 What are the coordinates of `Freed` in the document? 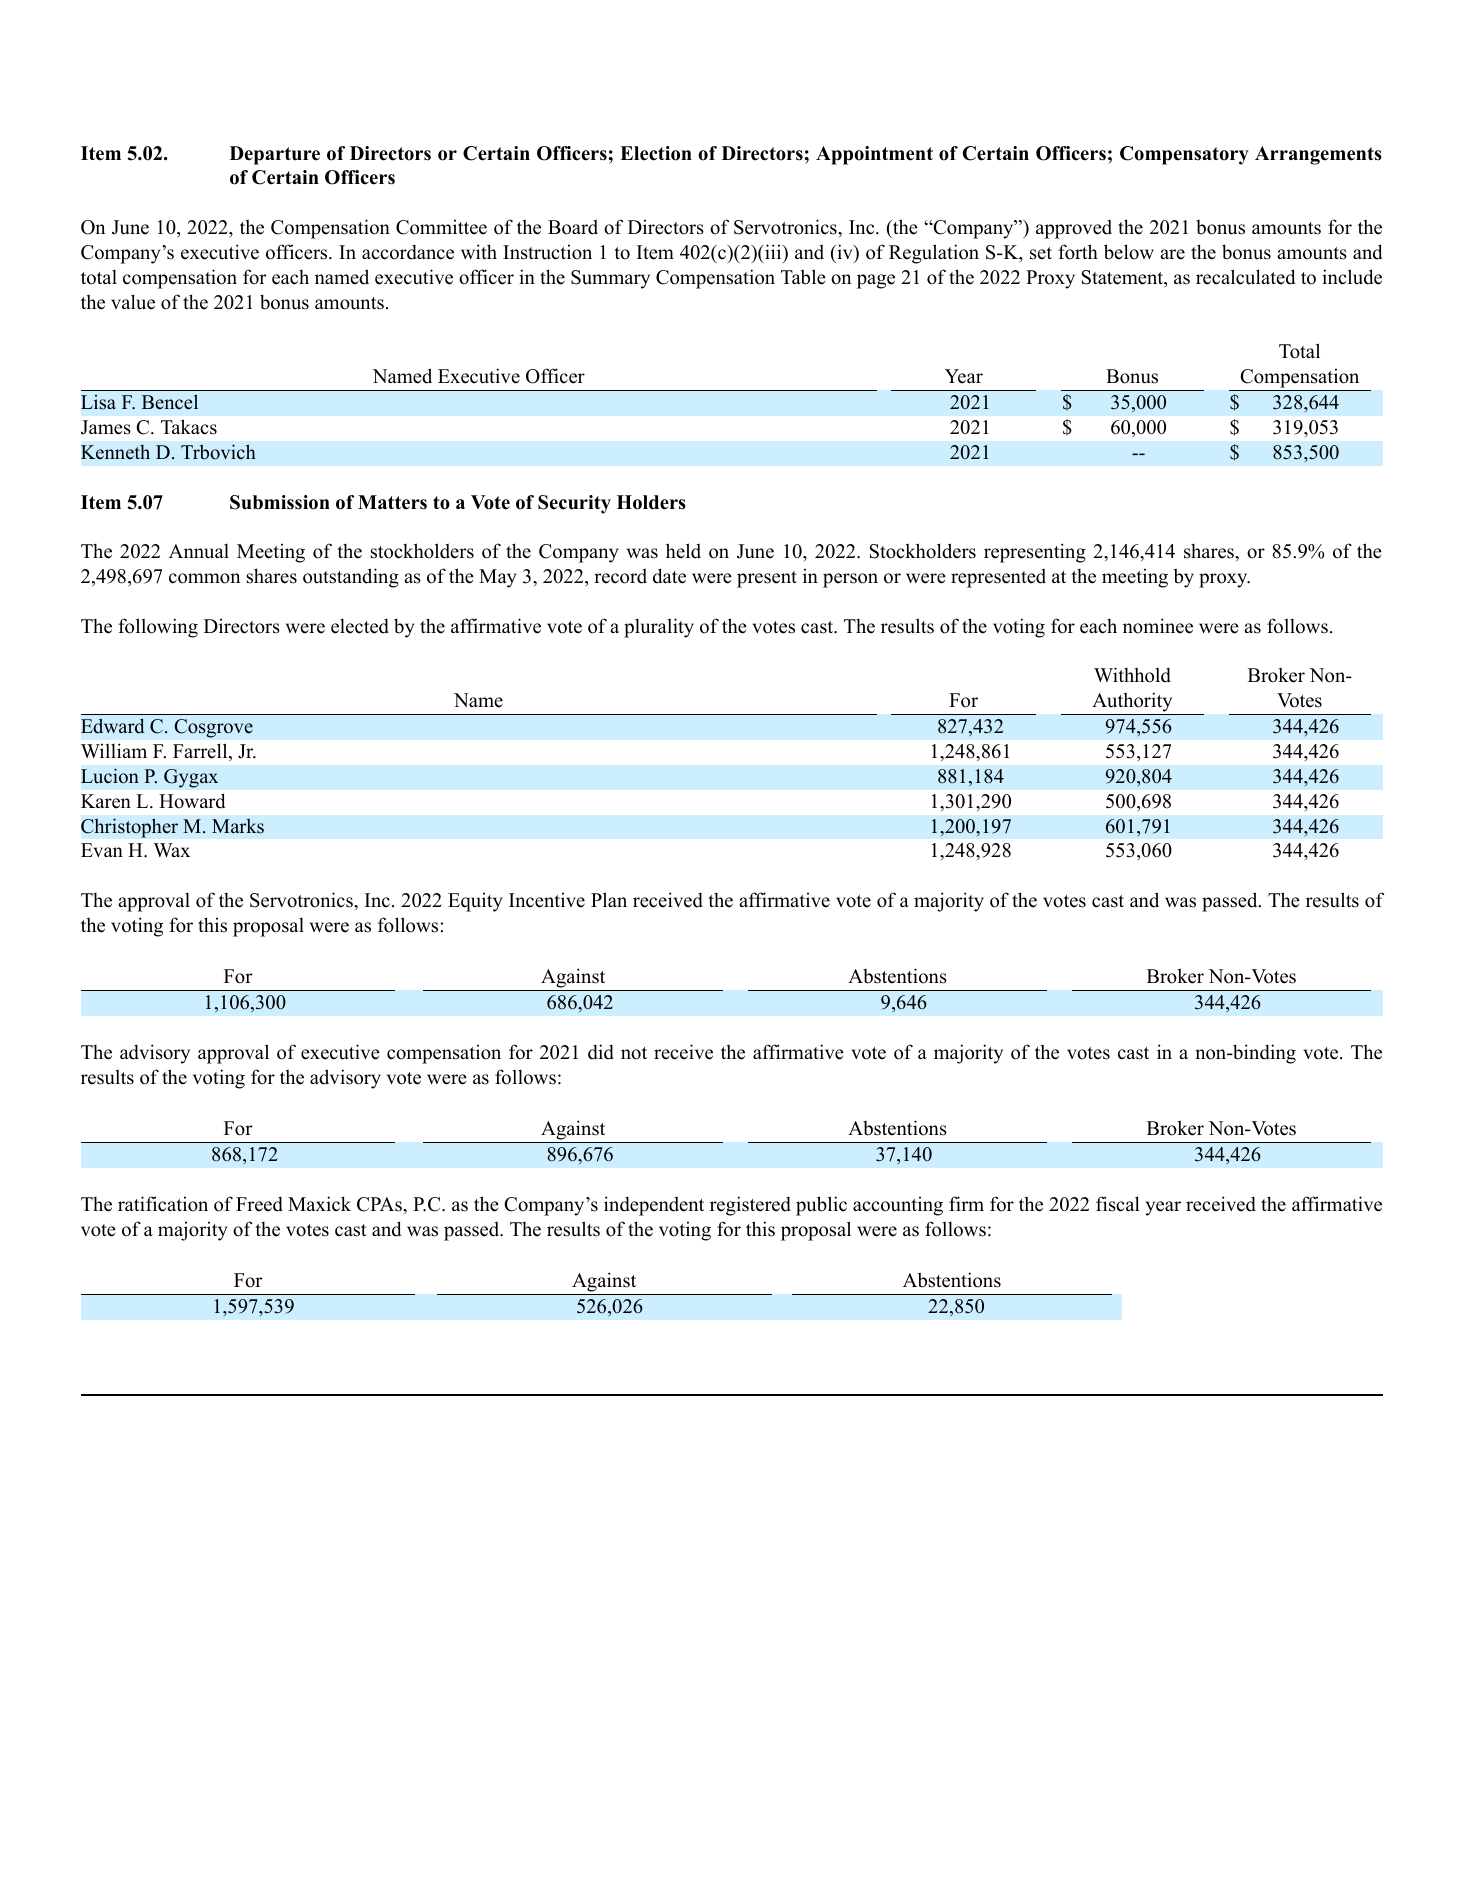 It's located at (259, 1204).
